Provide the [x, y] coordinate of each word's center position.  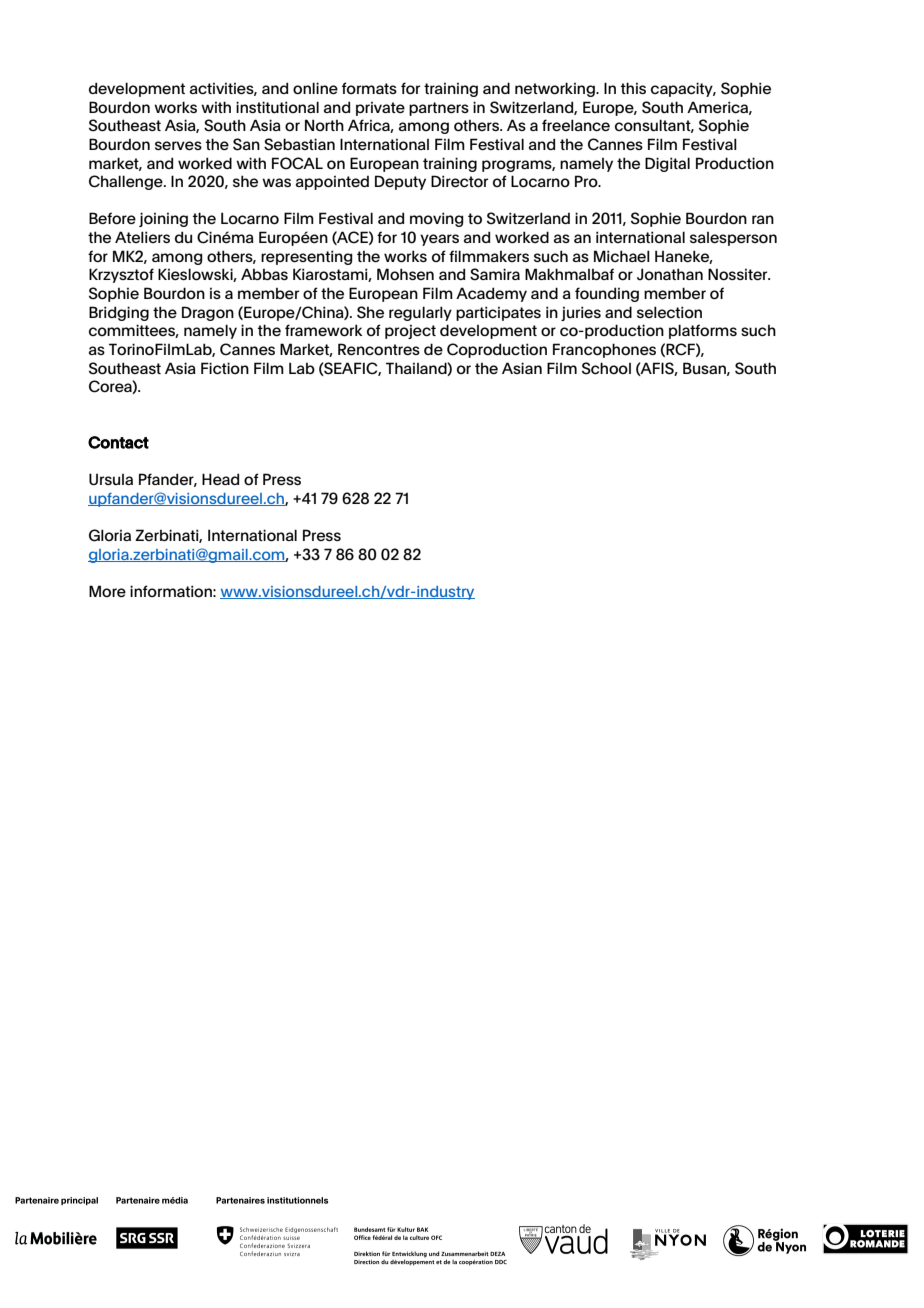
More [107, 591]
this [633, 88]
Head [220, 479]
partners [439, 109]
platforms [703, 331]
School [606, 368]
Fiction [225, 368]
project [410, 332]
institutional [277, 107]
